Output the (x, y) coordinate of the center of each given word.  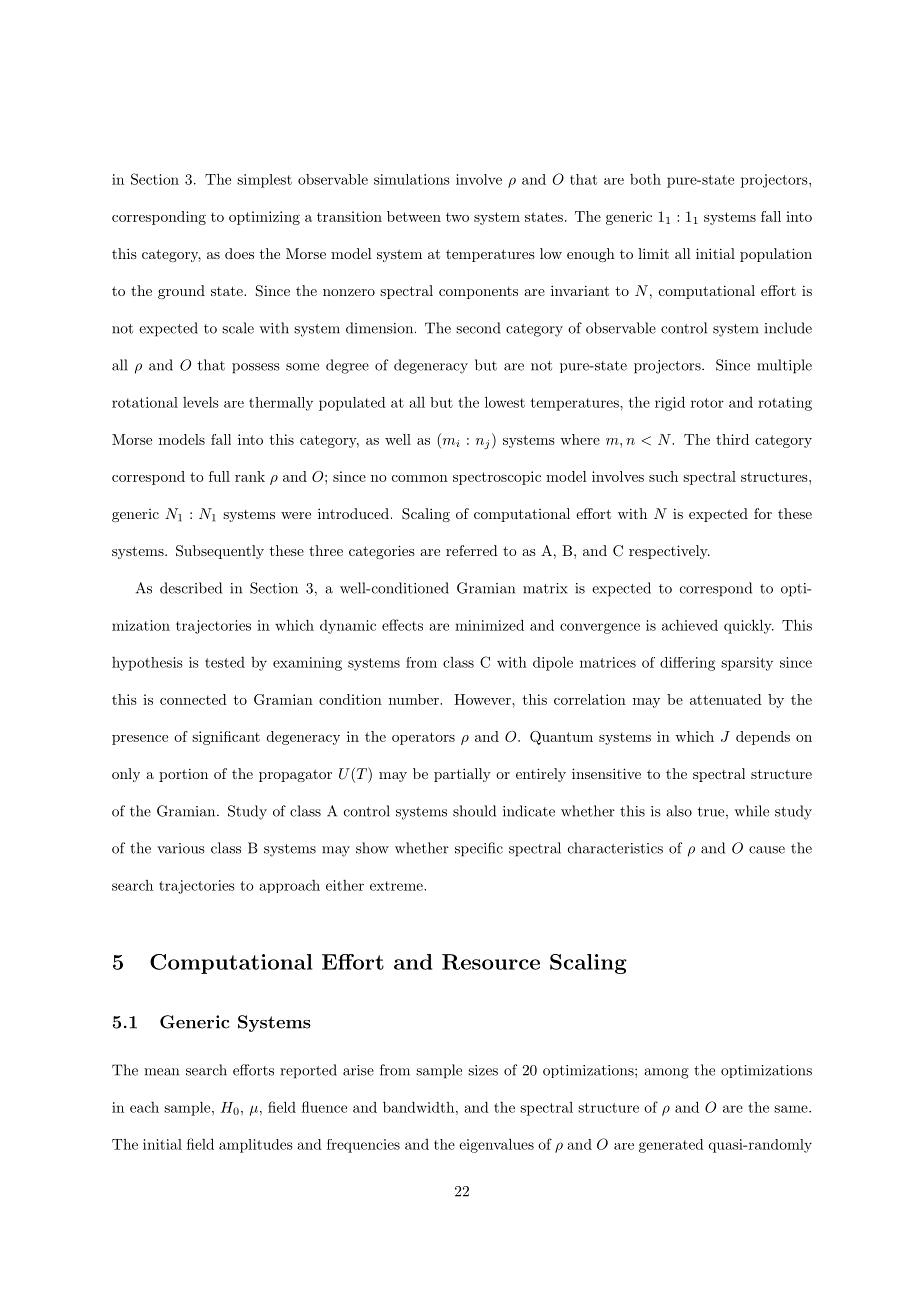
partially (462, 775)
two (457, 217)
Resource (491, 962)
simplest (264, 181)
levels (201, 402)
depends (763, 738)
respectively (669, 552)
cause (767, 850)
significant (226, 738)
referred (472, 550)
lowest (505, 402)
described (191, 588)
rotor (707, 403)
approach (290, 886)
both (645, 179)
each (144, 1107)
